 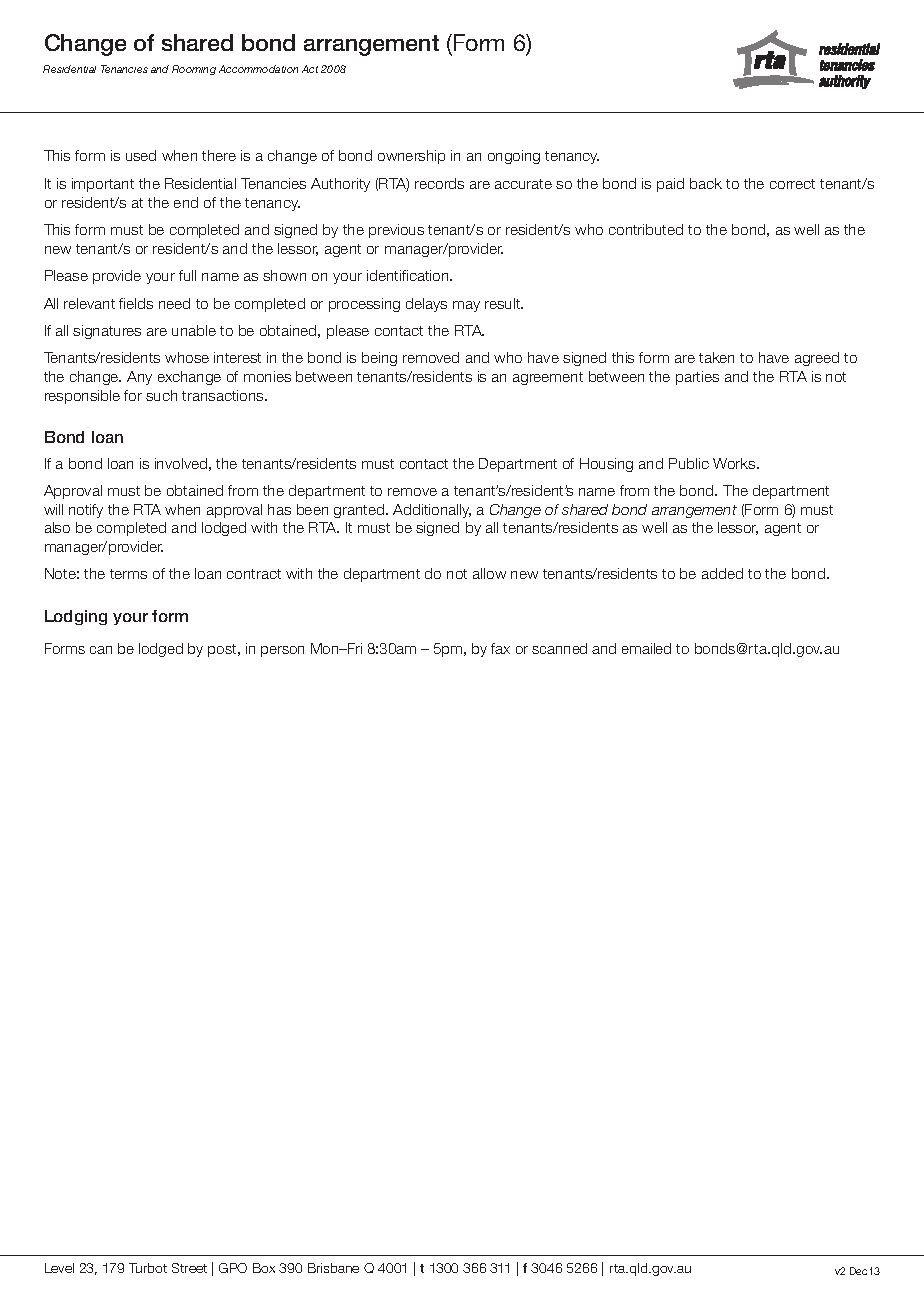 I want to click on person, so click(x=282, y=651).
